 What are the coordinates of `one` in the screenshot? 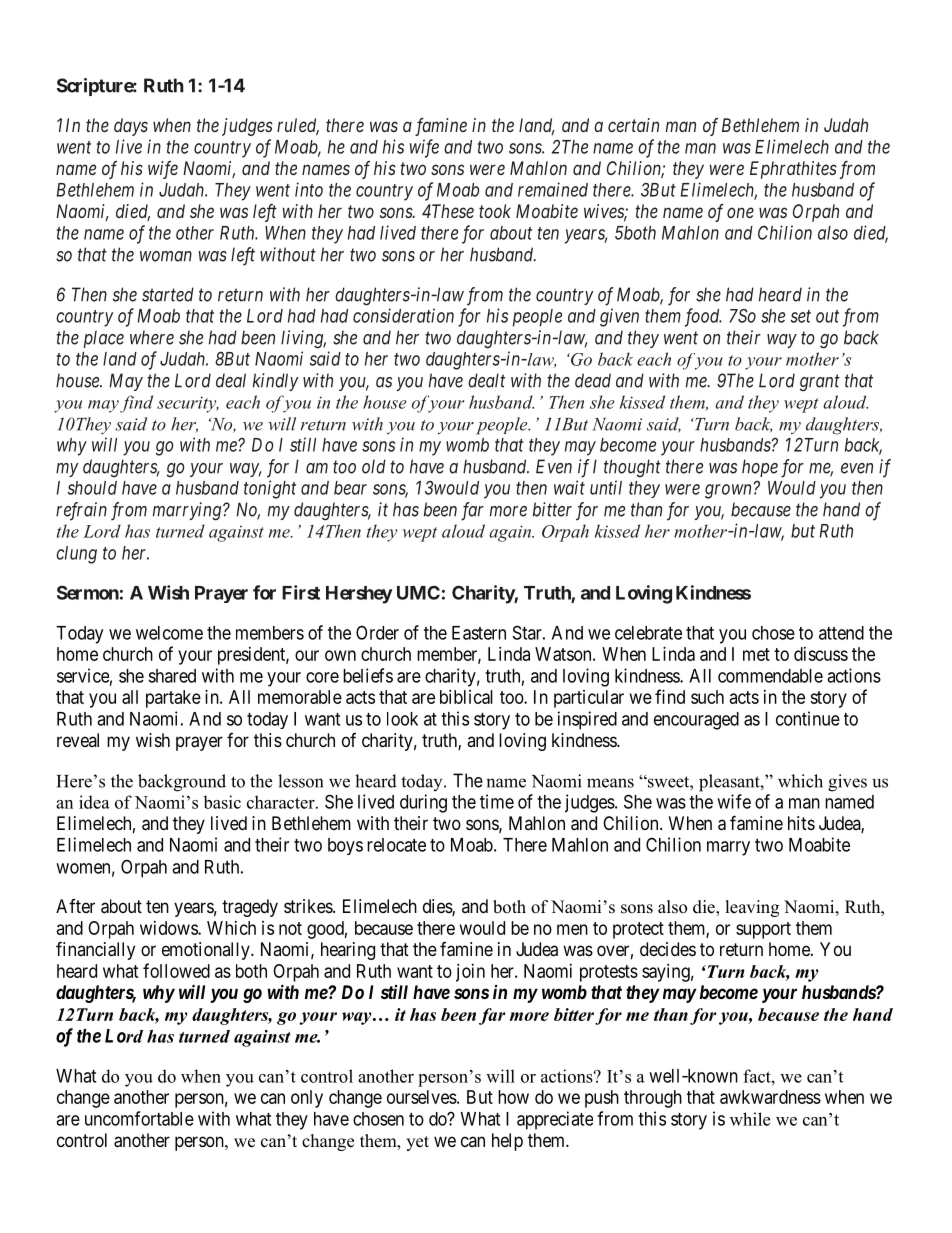 It's located at (740, 212).
